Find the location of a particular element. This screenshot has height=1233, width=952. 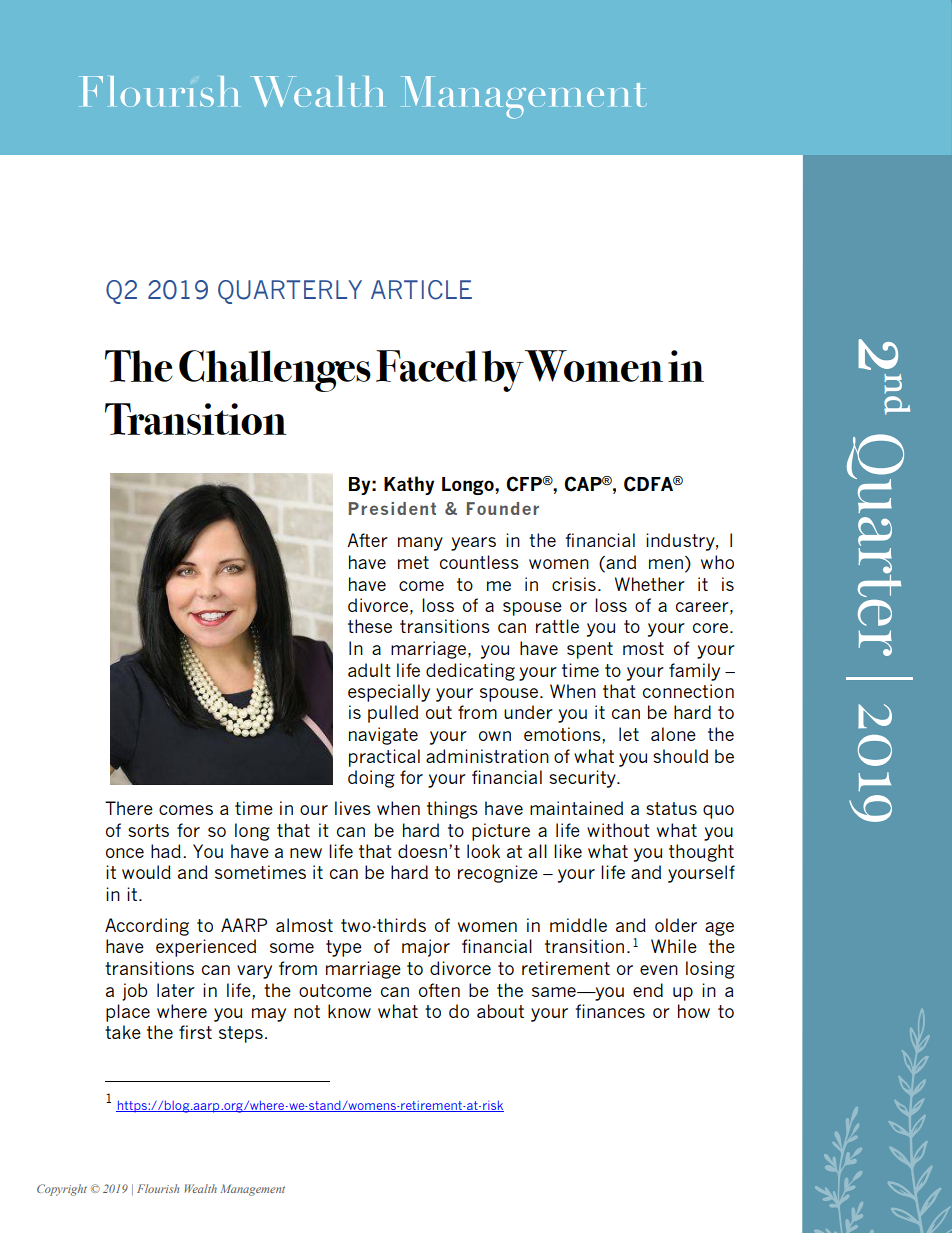

who is located at coordinates (717, 562).
